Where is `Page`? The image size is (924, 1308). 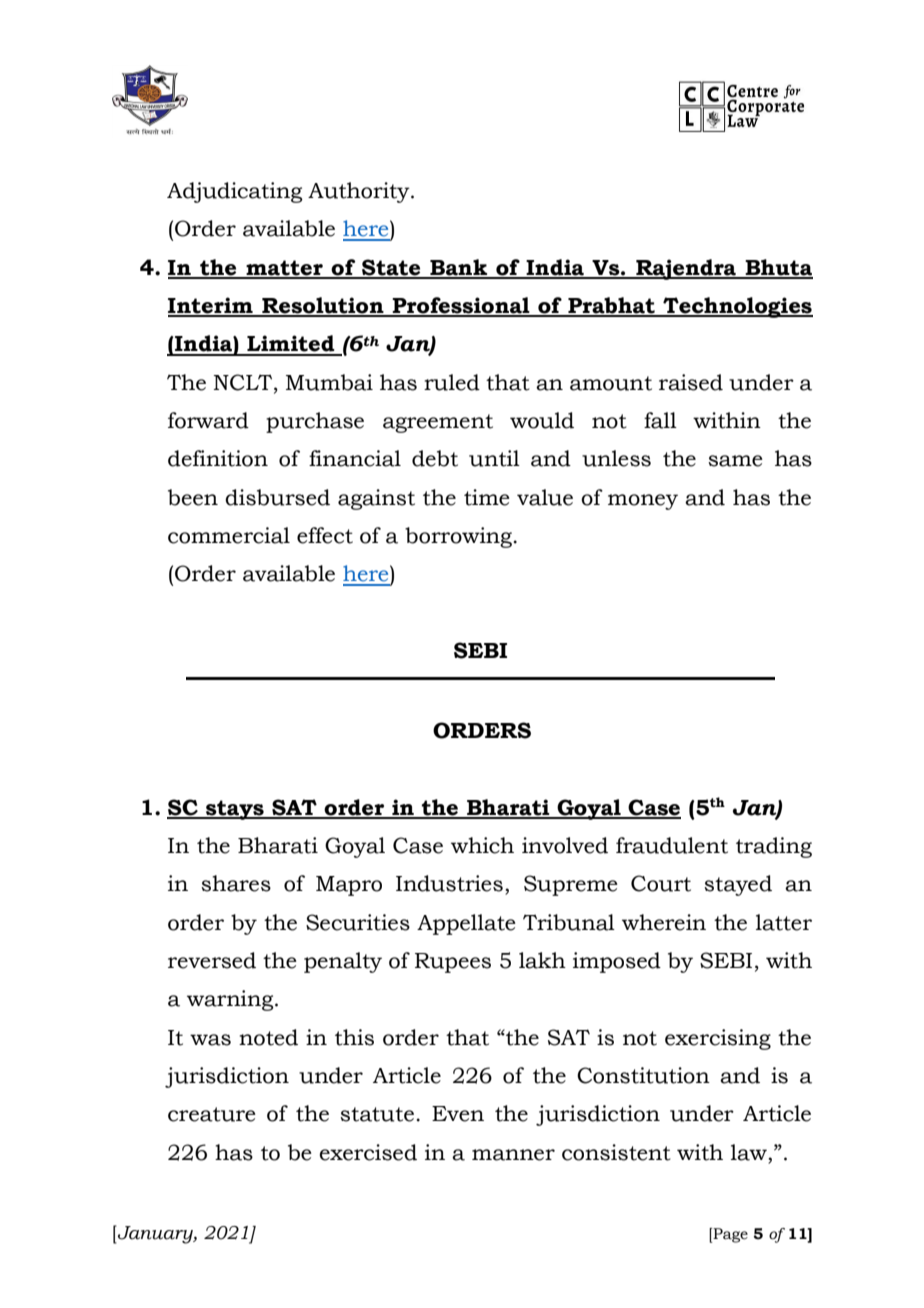
Page is located at coordinates (730, 1235).
